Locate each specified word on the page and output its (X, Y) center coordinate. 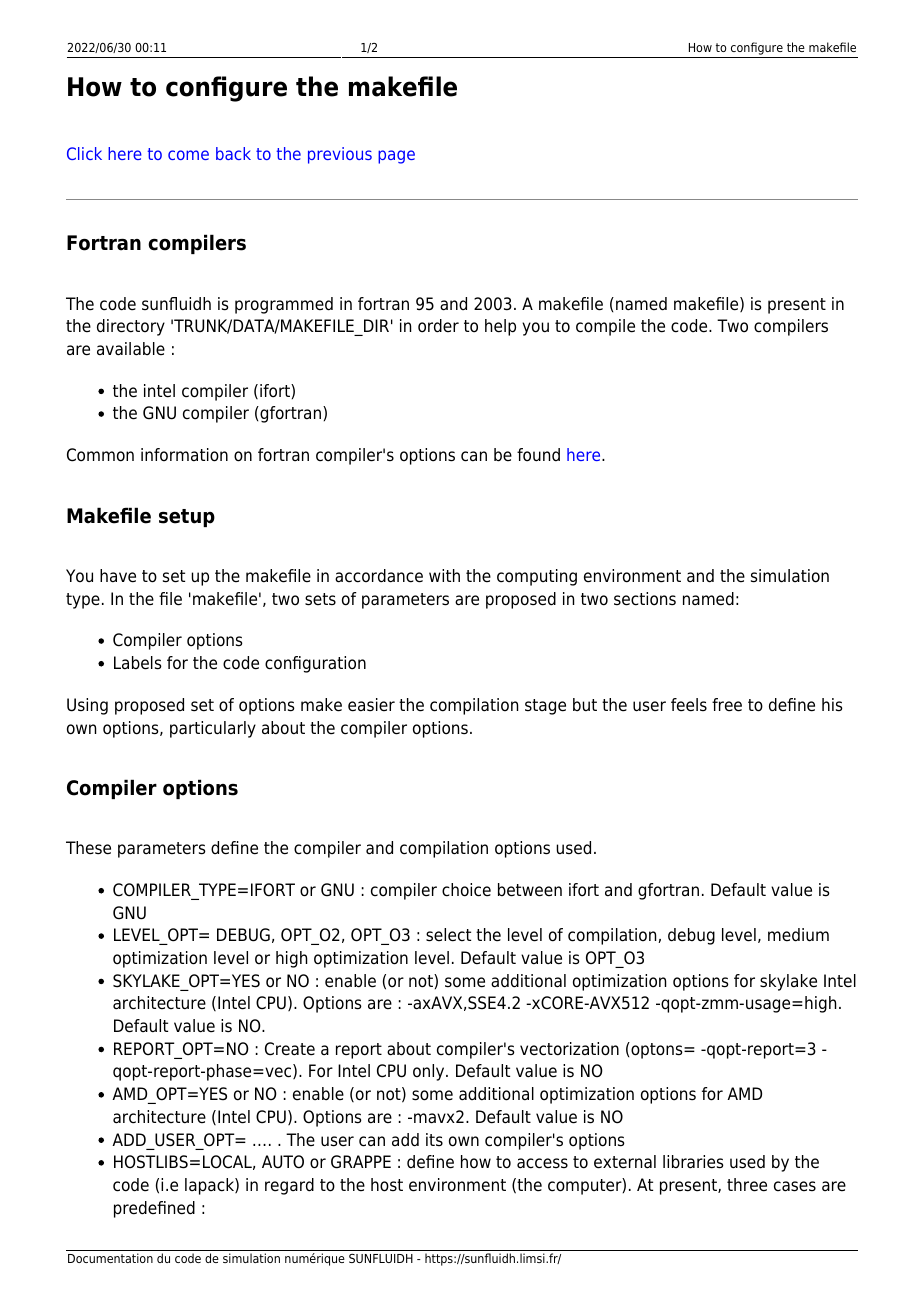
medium (798, 935)
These (88, 848)
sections (645, 599)
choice (466, 890)
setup (187, 518)
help (500, 327)
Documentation (110, 1258)
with (444, 575)
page (396, 157)
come (188, 155)
